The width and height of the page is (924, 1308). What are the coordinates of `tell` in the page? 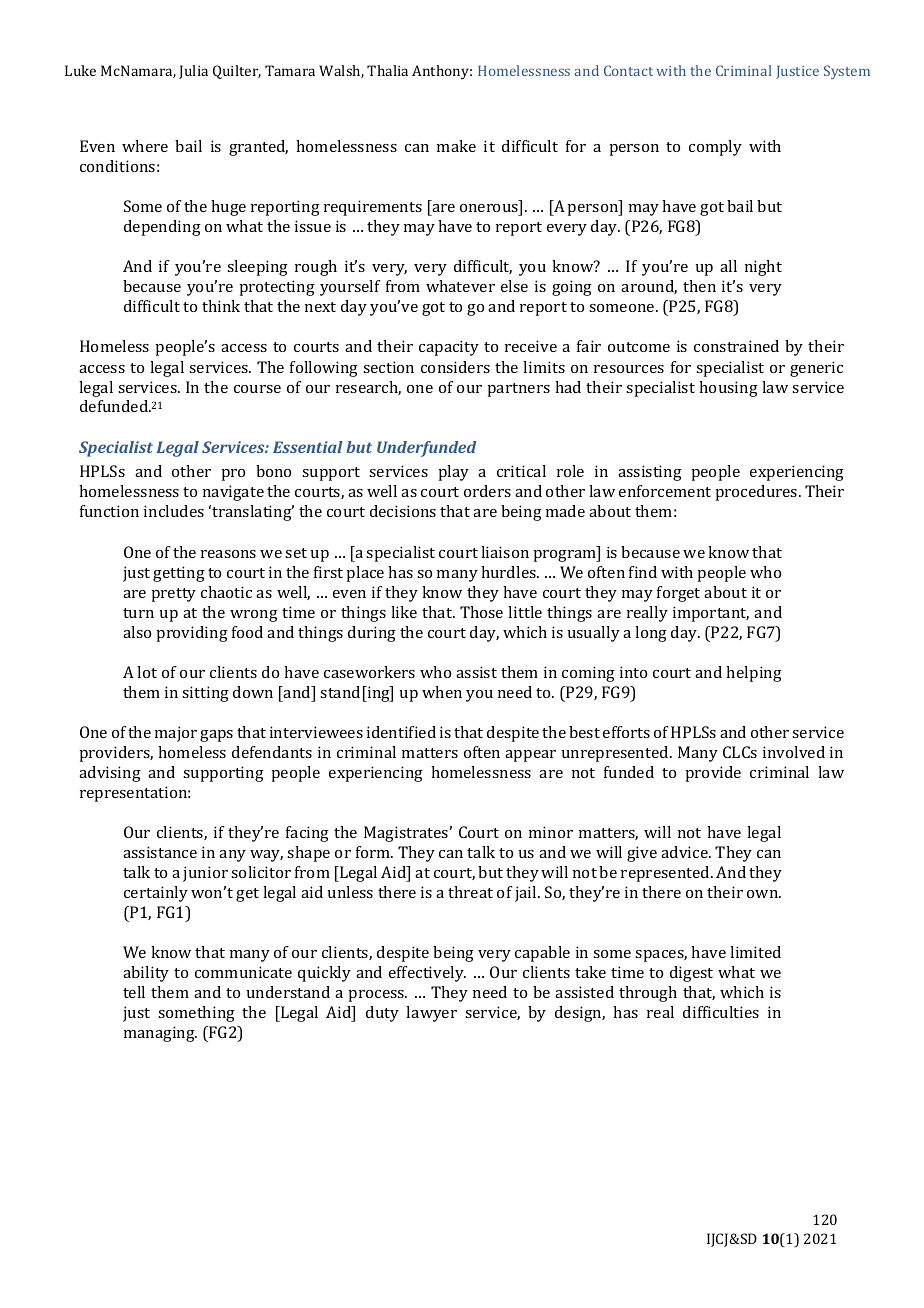 It's located at (134, 992).
